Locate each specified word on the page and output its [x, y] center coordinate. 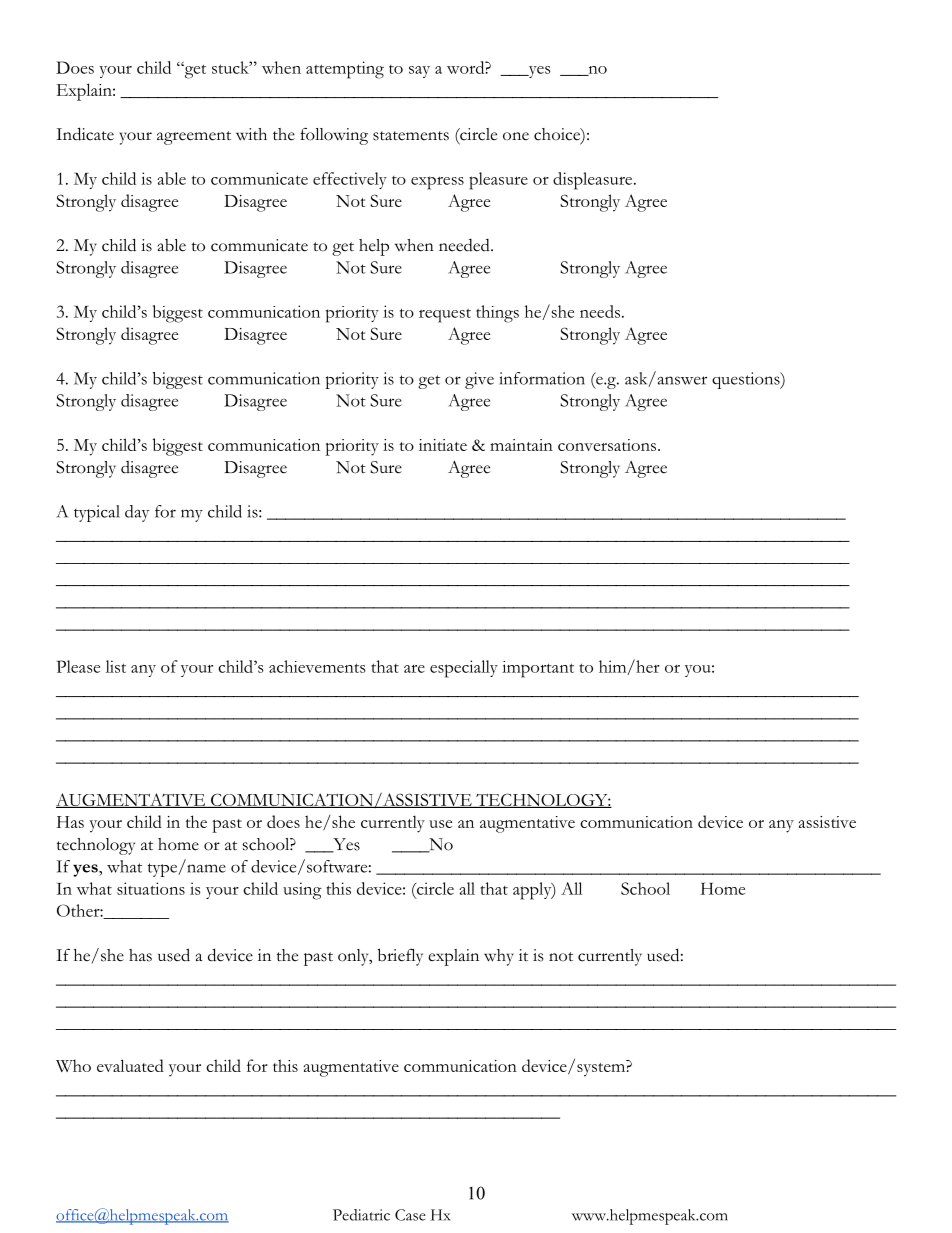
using [302, 891]
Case [410, 1215]
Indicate [85, 134]
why [499, 957]
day [137, 513]
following [334, 136]
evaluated [130, 1065]
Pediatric [361, 1215]
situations [151, 888]
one [516, 136]
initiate [443, 445]
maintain [521, 445]
